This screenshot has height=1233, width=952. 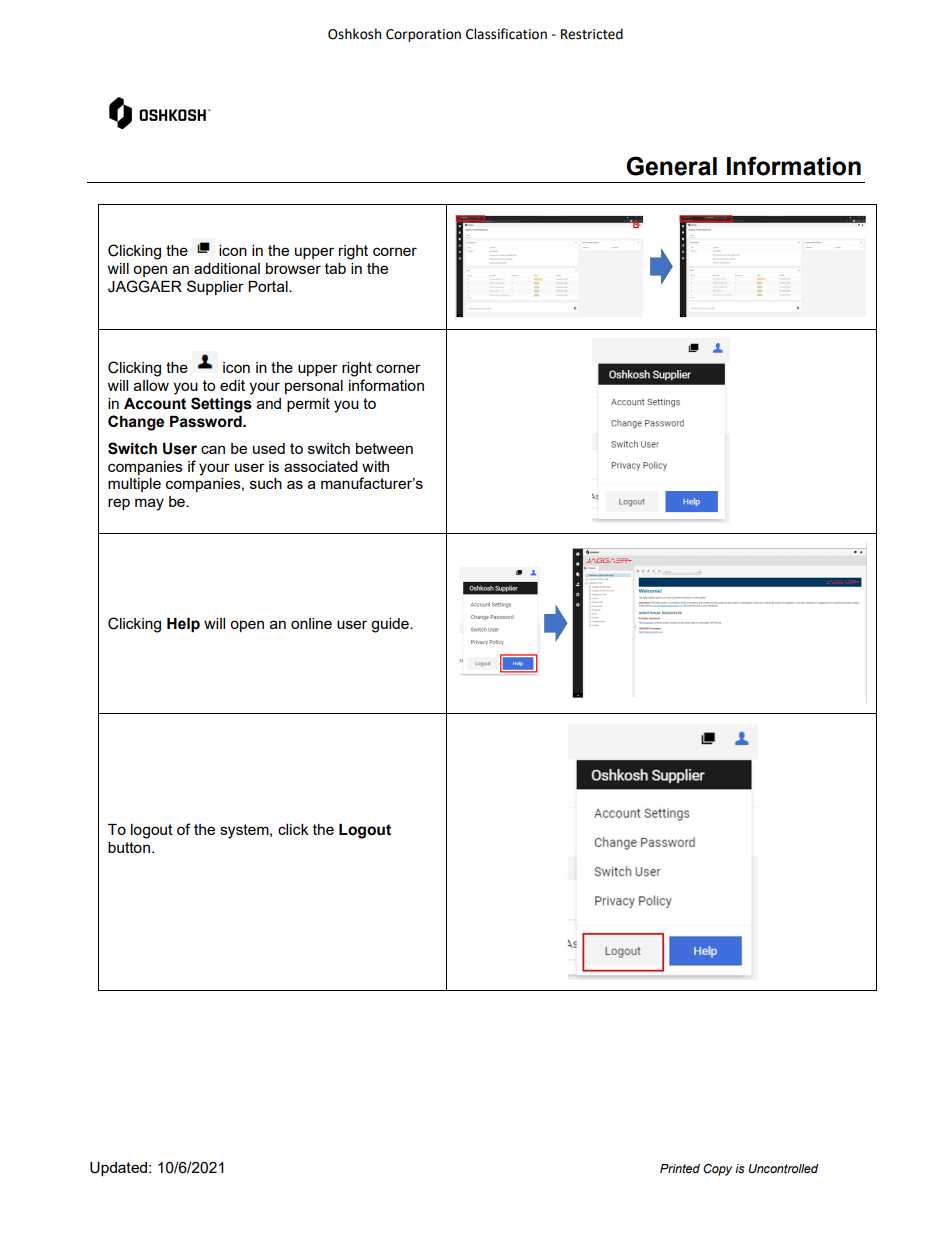 What do you see at coordinates (423, 35) in the screenshot?
I see `Corporation` at bounding box center [423, 35].
